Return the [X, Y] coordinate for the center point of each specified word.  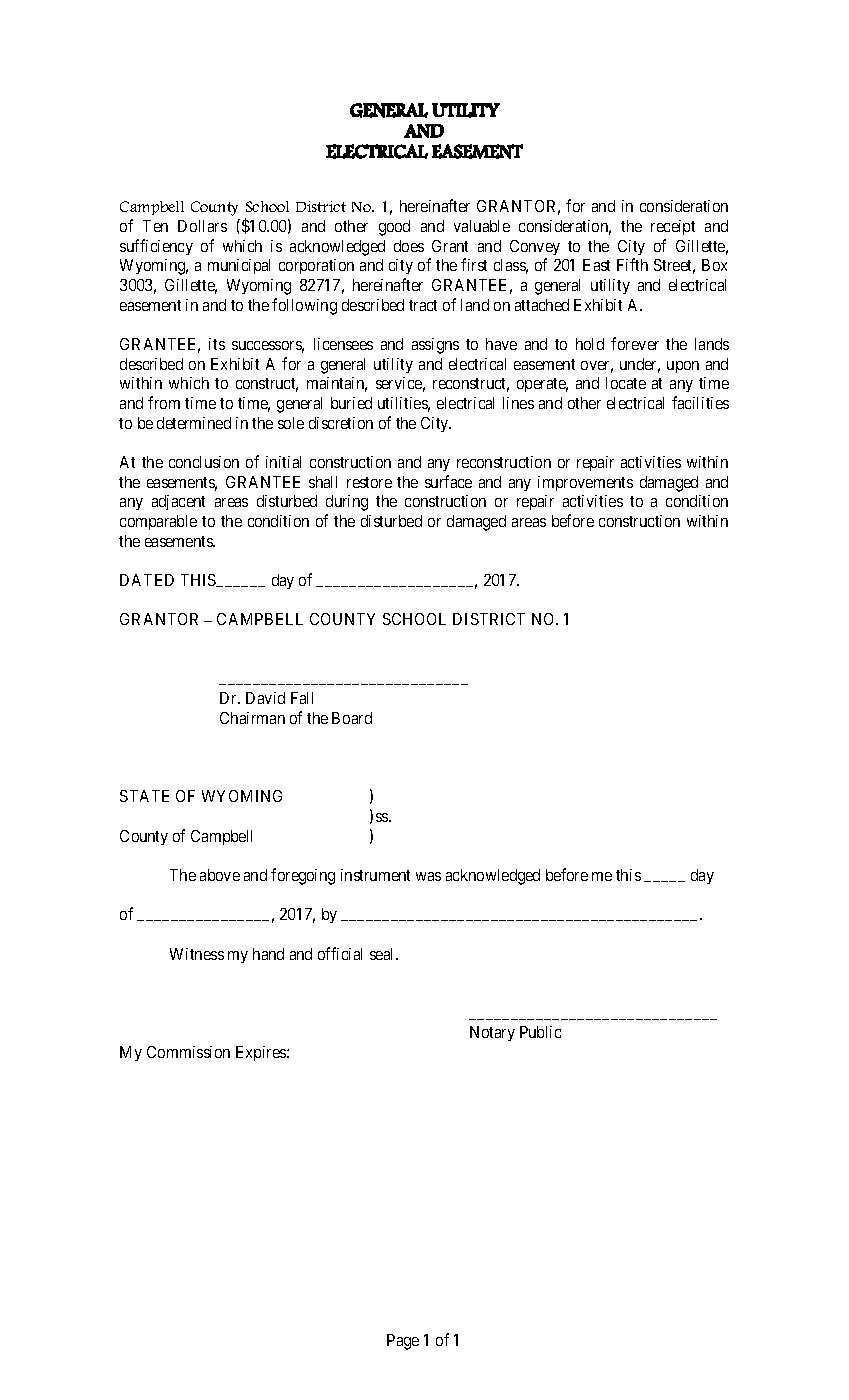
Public [540, 1032]
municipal [239, 266]
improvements [585, 483]
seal [383, 954]
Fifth [632, 264]
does [409, 246]
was [428, 876]
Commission [188, 1052]
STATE [144, 796]
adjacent [178, 502]
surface [448, 481]
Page [403, 1342]
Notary [492, 1033]
